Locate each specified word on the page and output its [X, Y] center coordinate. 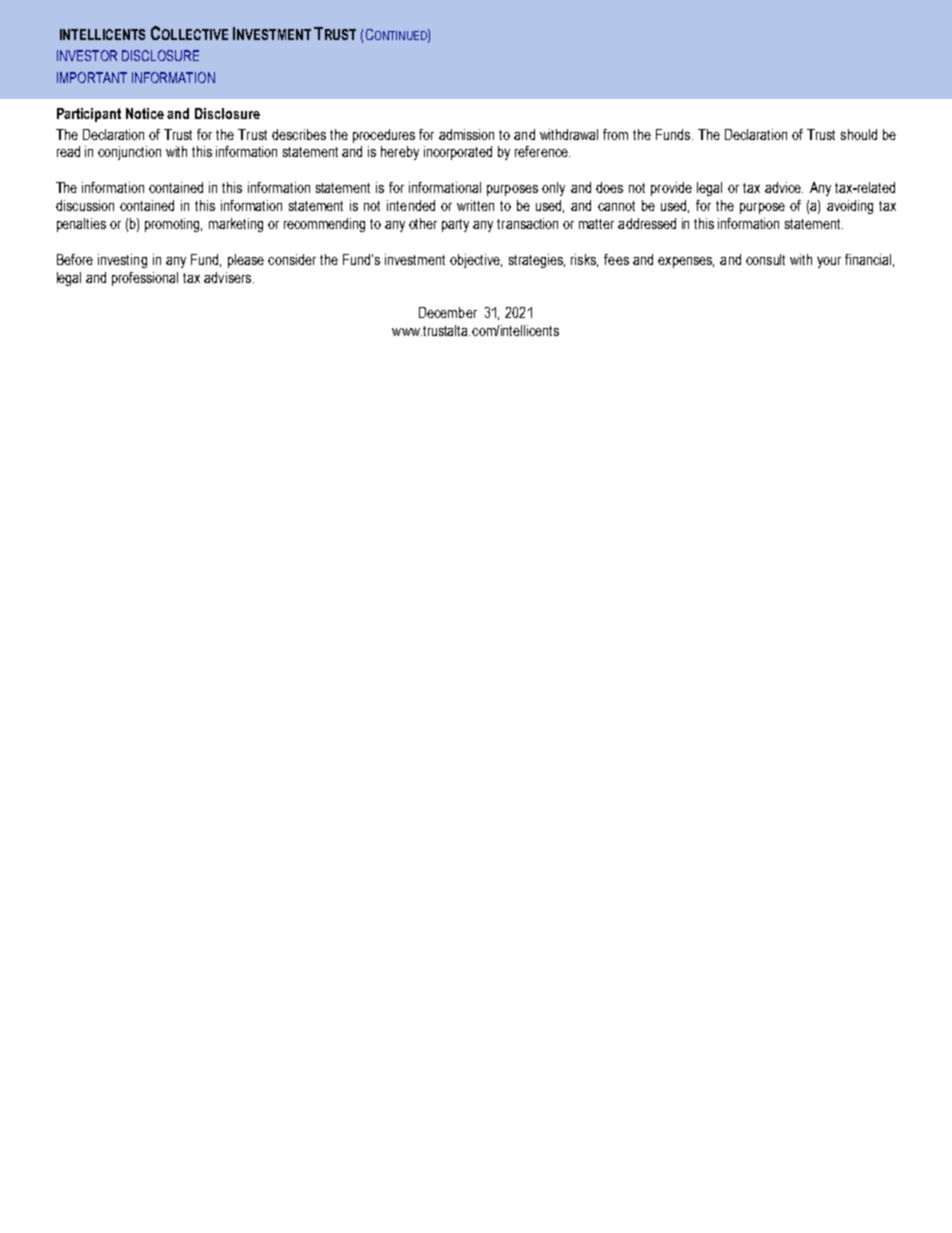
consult [765, 259]
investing [122, 261]
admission [466, 134]
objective [476, 261]
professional [145, 279]
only [553, 189]
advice [784, 187]
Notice [145, 113]
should [859, 134]
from [615, 134]
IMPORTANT [92, 77]
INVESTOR [87, 55]
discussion [85, 205]
